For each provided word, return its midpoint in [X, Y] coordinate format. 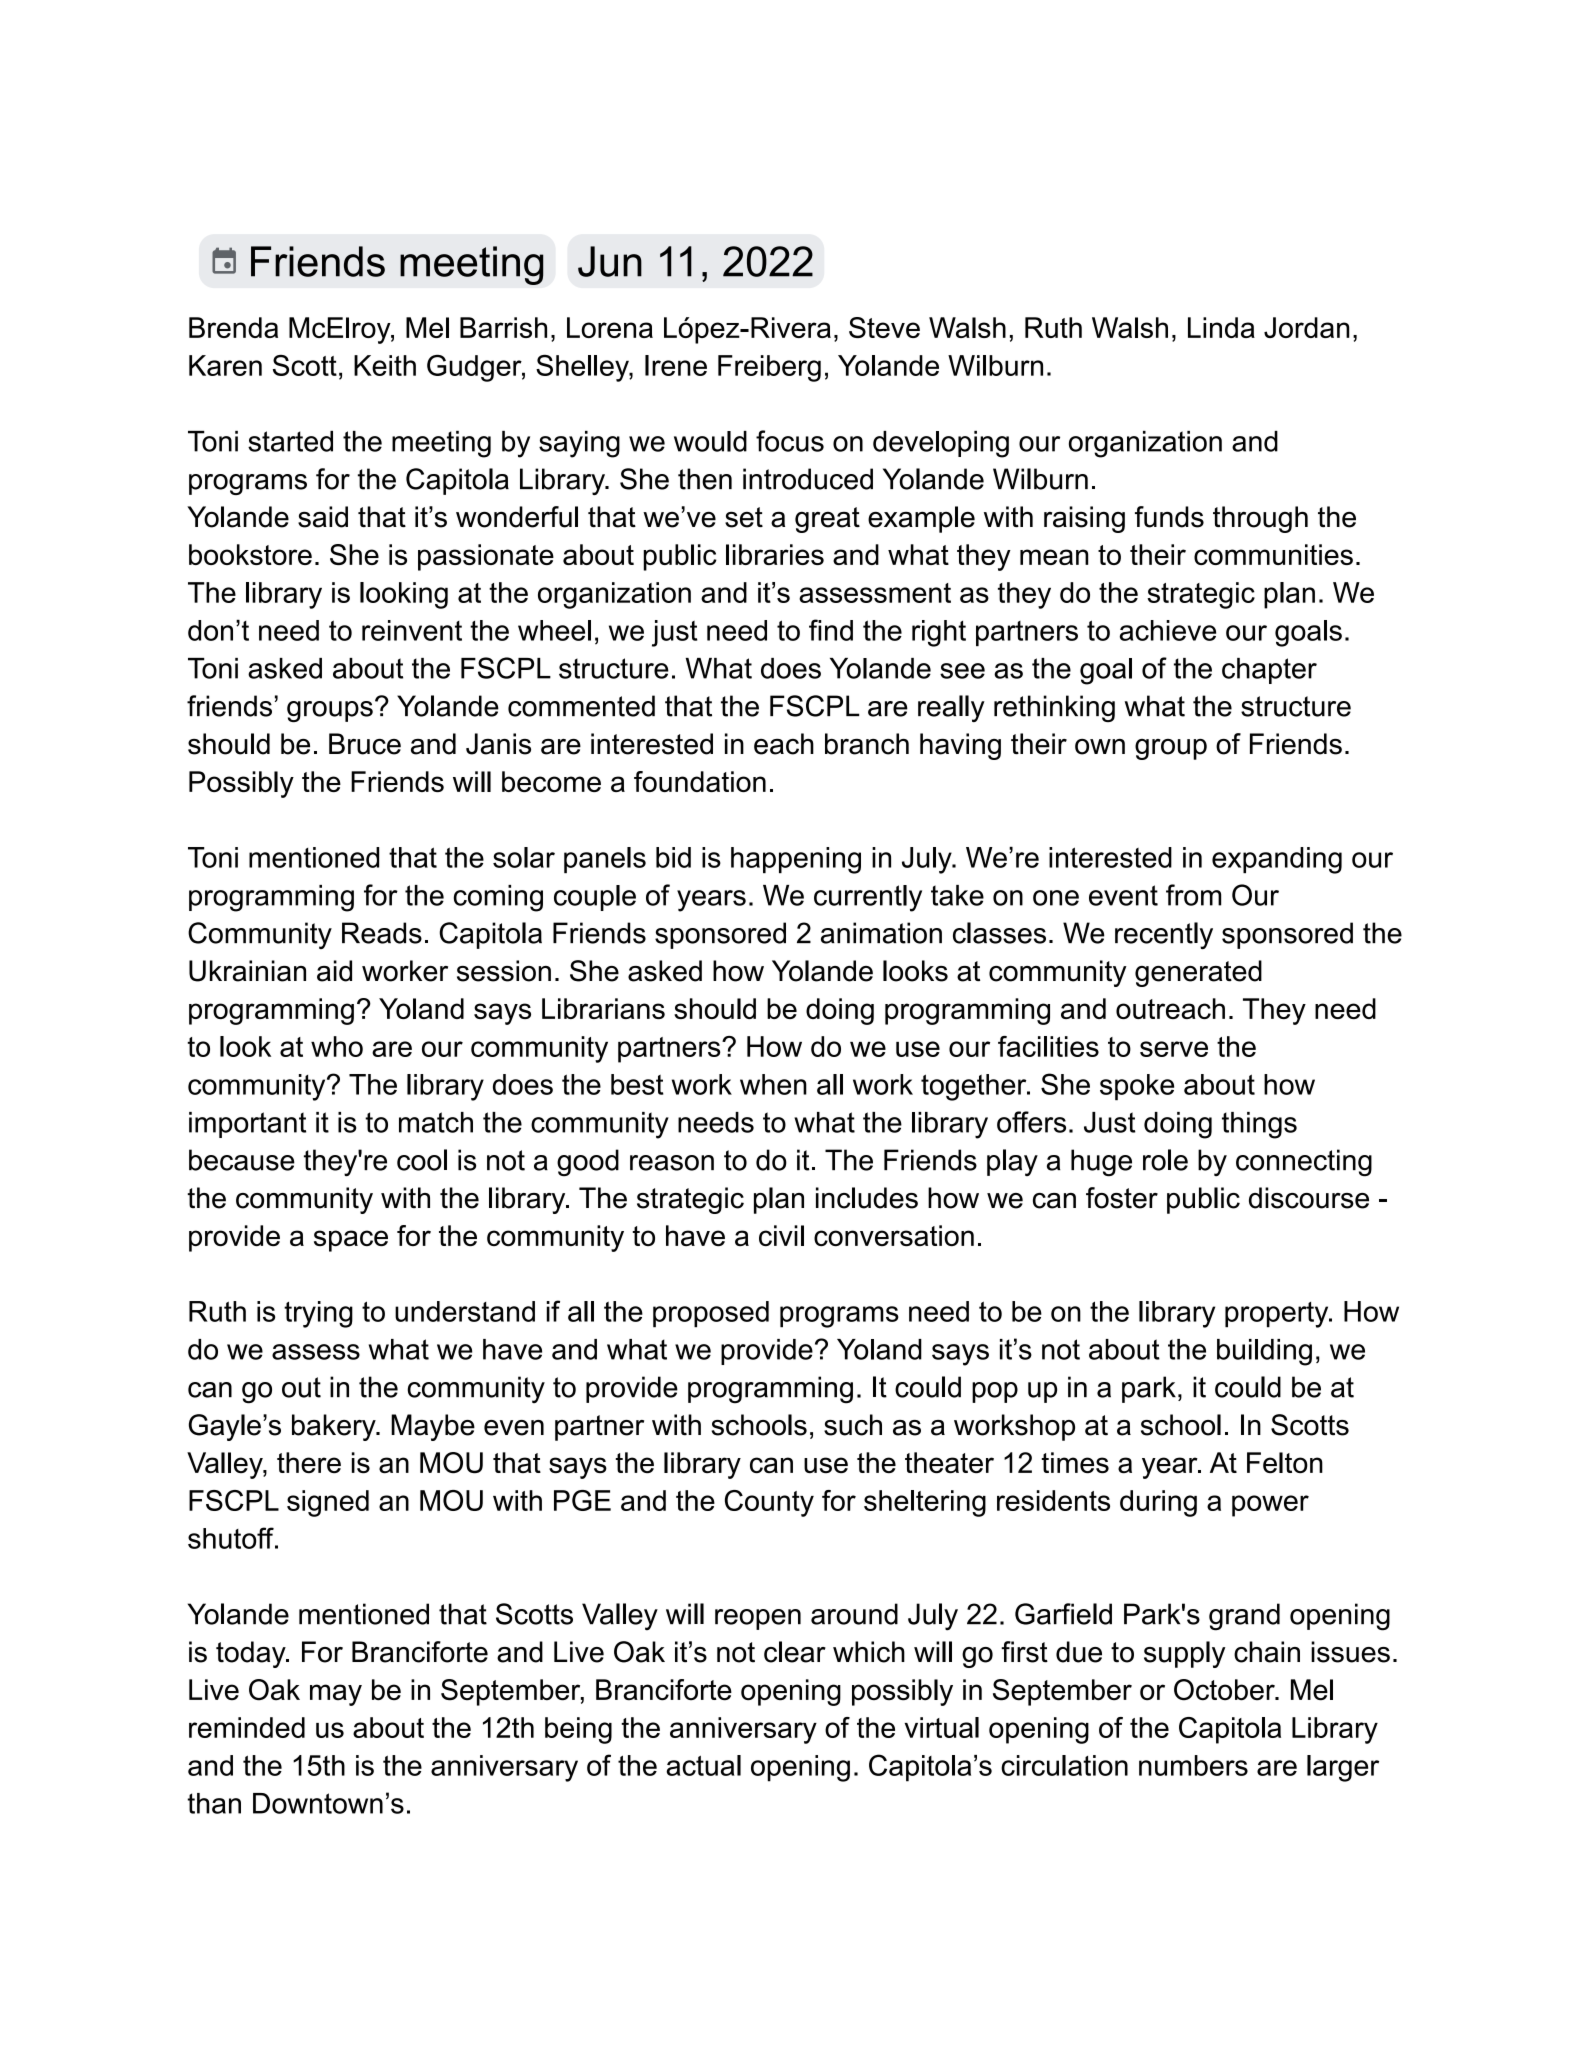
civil [781, 1235]
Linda [1221, 327]
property [1278, 1315]
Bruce [365, 744]
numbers [1193, 1765]
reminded [247, 1727]
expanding [1277, 860]
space [351, 1241]
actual [703, 1765]
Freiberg [769, 368]
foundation [700, 781]
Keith [385, 365]
